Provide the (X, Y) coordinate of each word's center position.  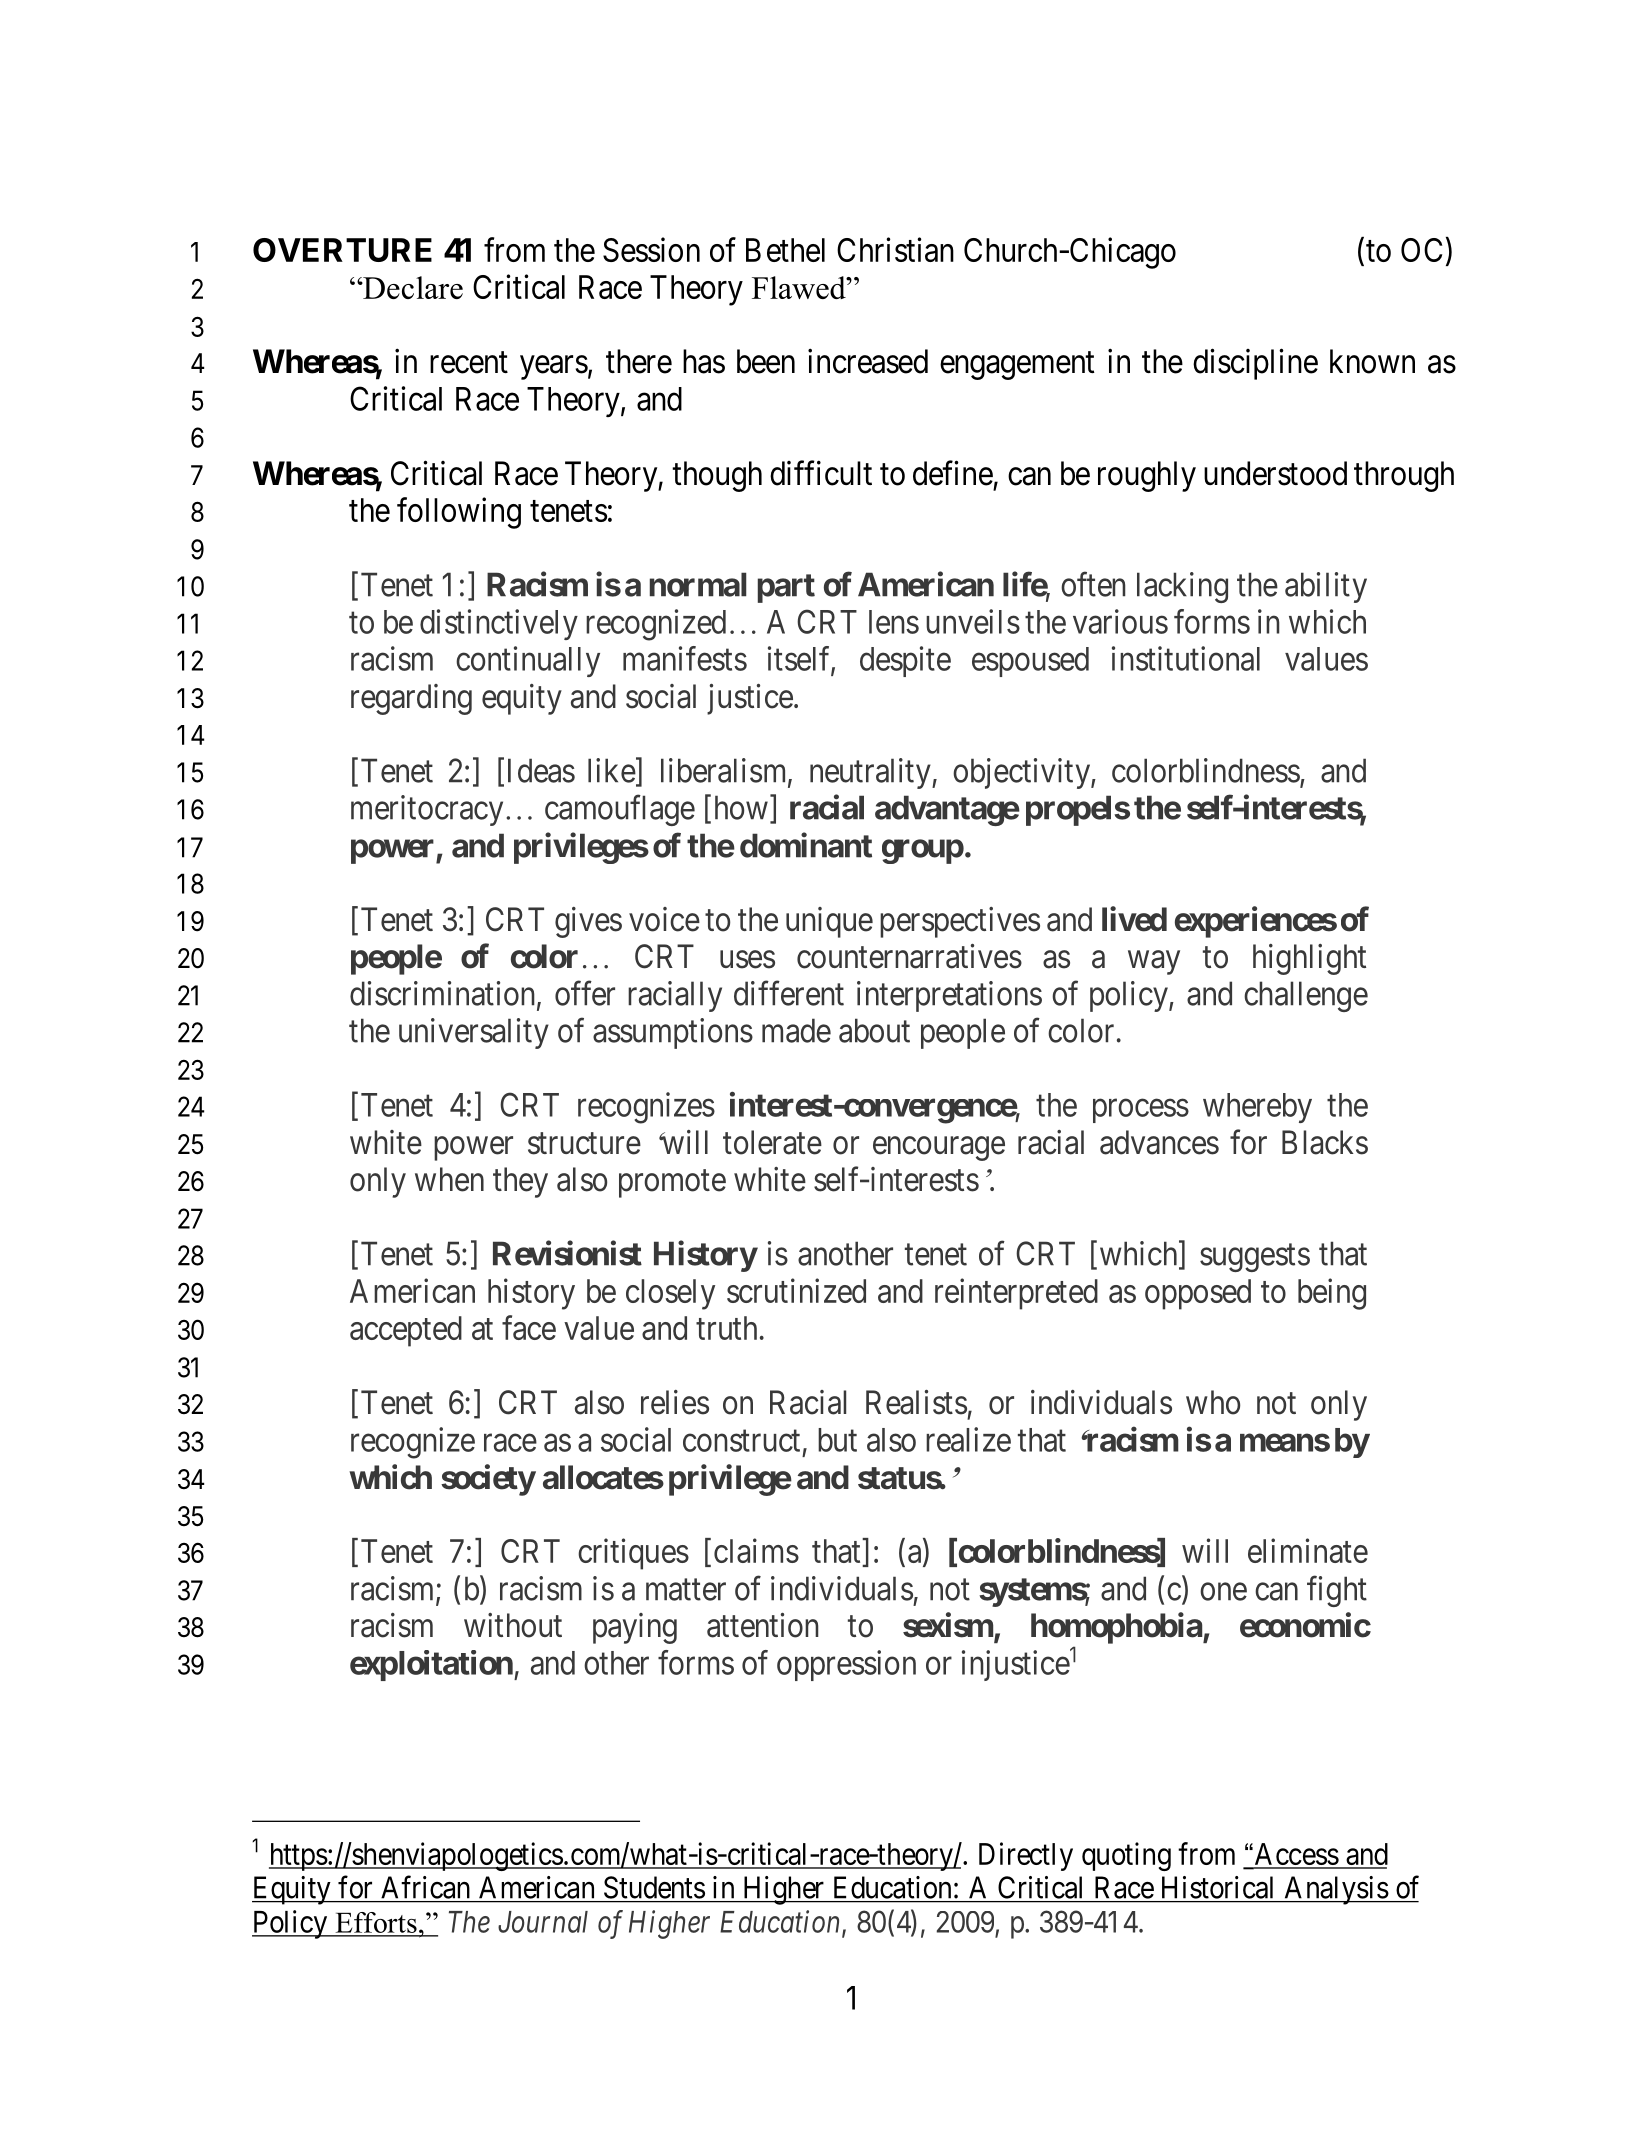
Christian (895, 249)
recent (469, 363)
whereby (1257, 1108)
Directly (1026, 1856)
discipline (1255, 364)
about (874, 1030)
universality (474, 1033)
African (425, 1887)
